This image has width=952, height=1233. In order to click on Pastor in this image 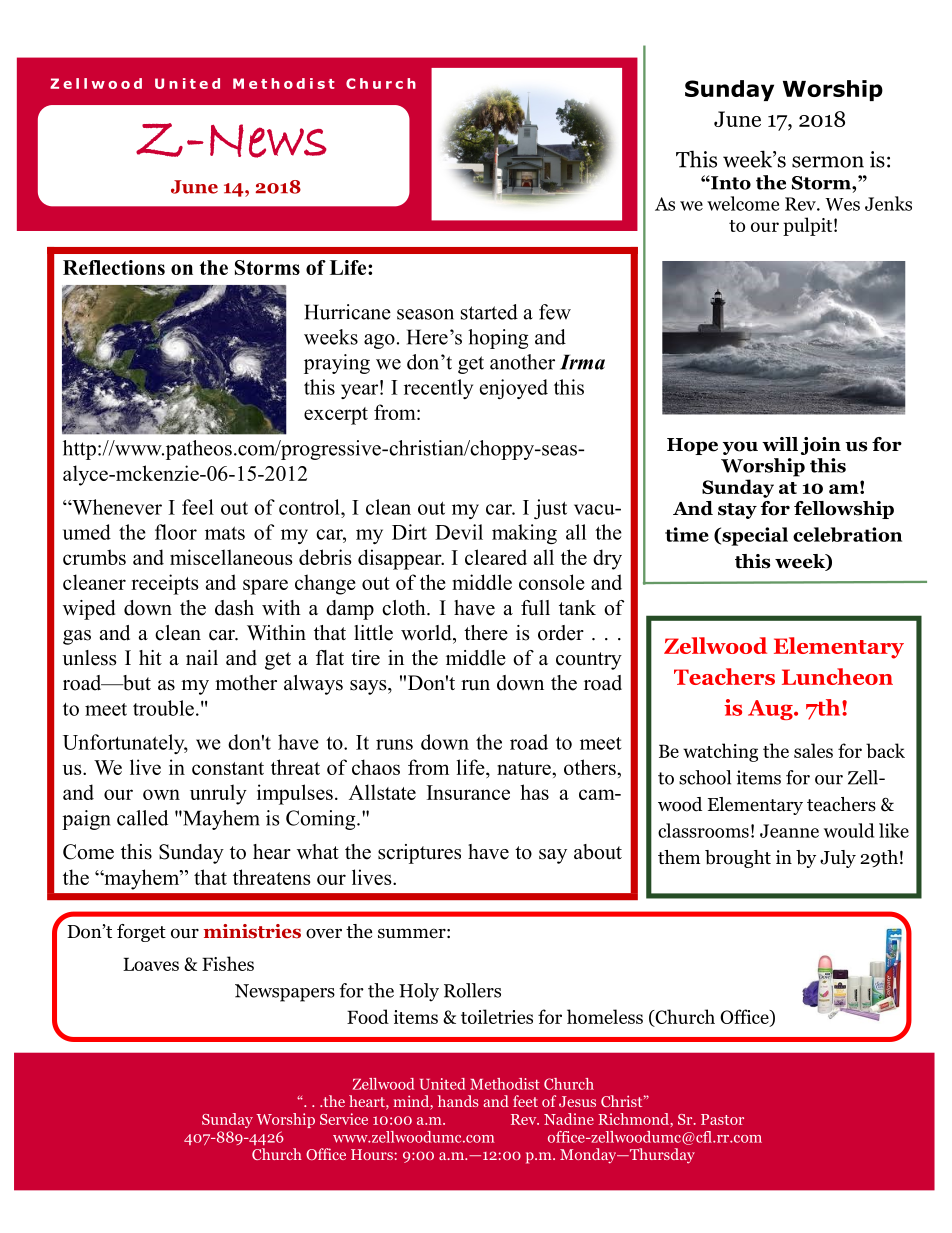, I will do `click(722, 1119)`.
